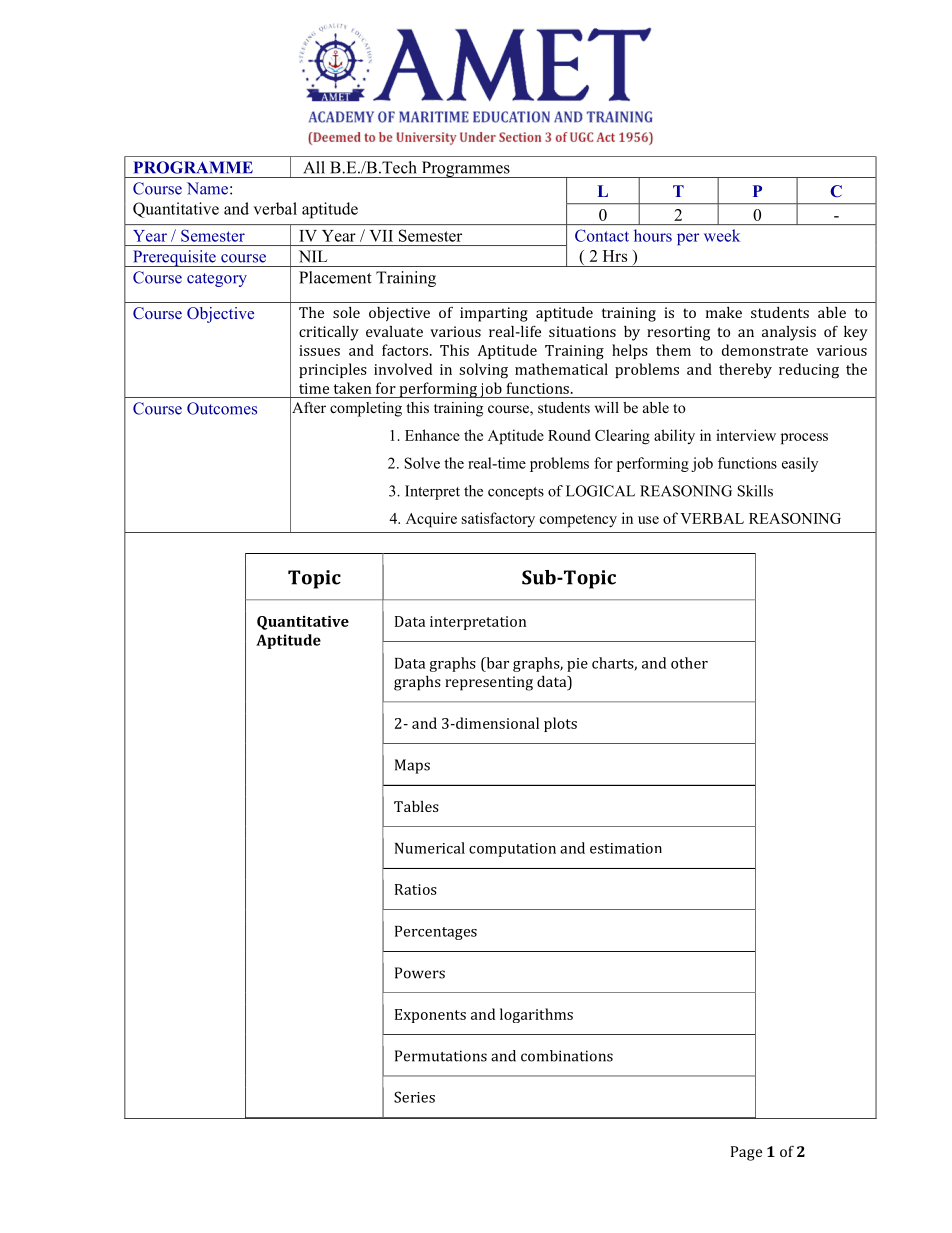 The image size is (952, 1233). What do you see at coordinates (207, 188) in the document?
I see `Name` at bounding box center [207, 188].
